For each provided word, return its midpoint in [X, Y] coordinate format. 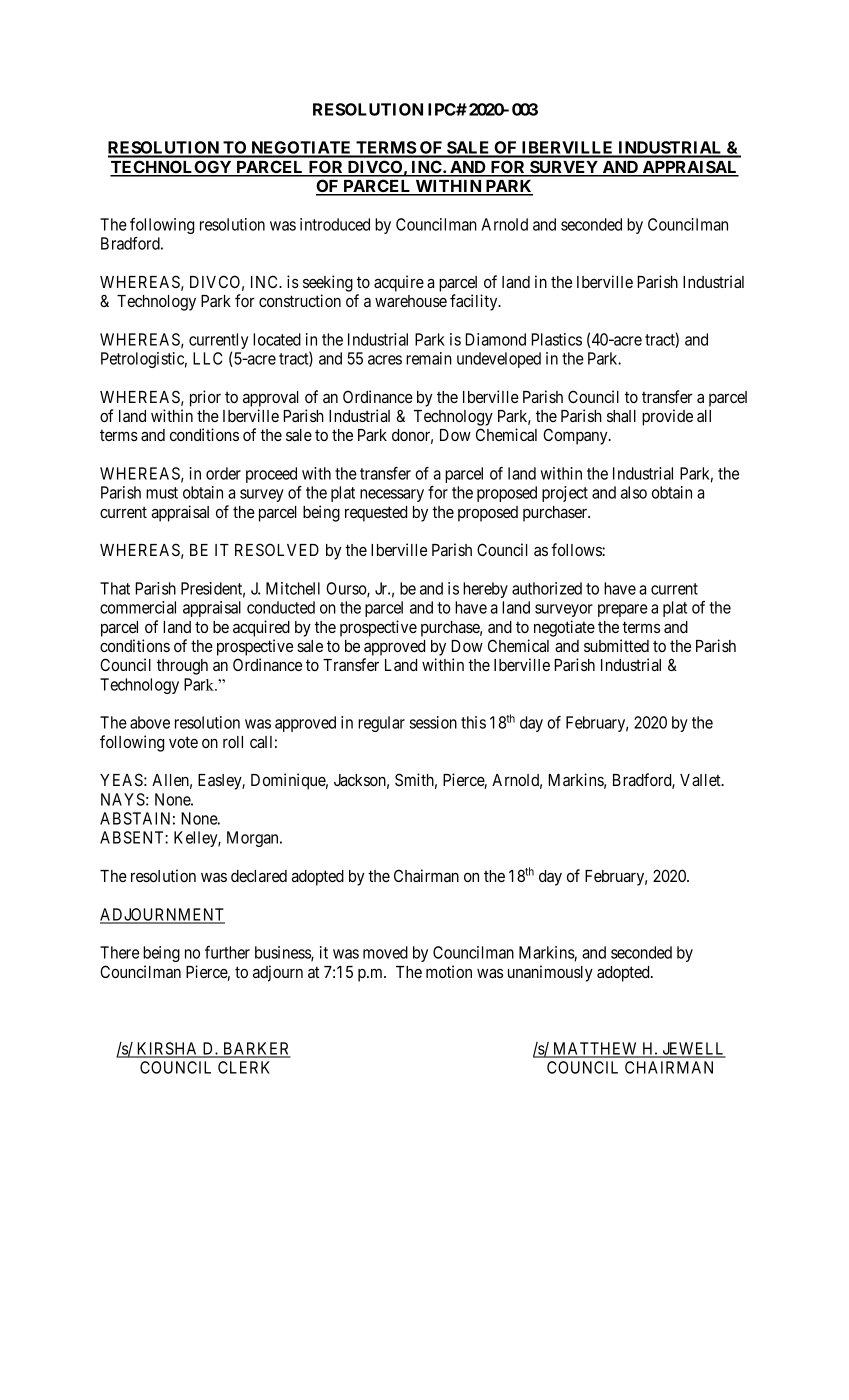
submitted [616, 645]
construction [300, 300]
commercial [138, 607]
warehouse [411, 301]
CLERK [244, 1067]
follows [577, 549]
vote [183, 742]
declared [259, 876]
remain [429, 358]
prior [205, 398]
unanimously [550, 973]
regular [381, 724]
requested [376, 514]
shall [621, 416]
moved [385, 952]
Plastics [556, 339]
